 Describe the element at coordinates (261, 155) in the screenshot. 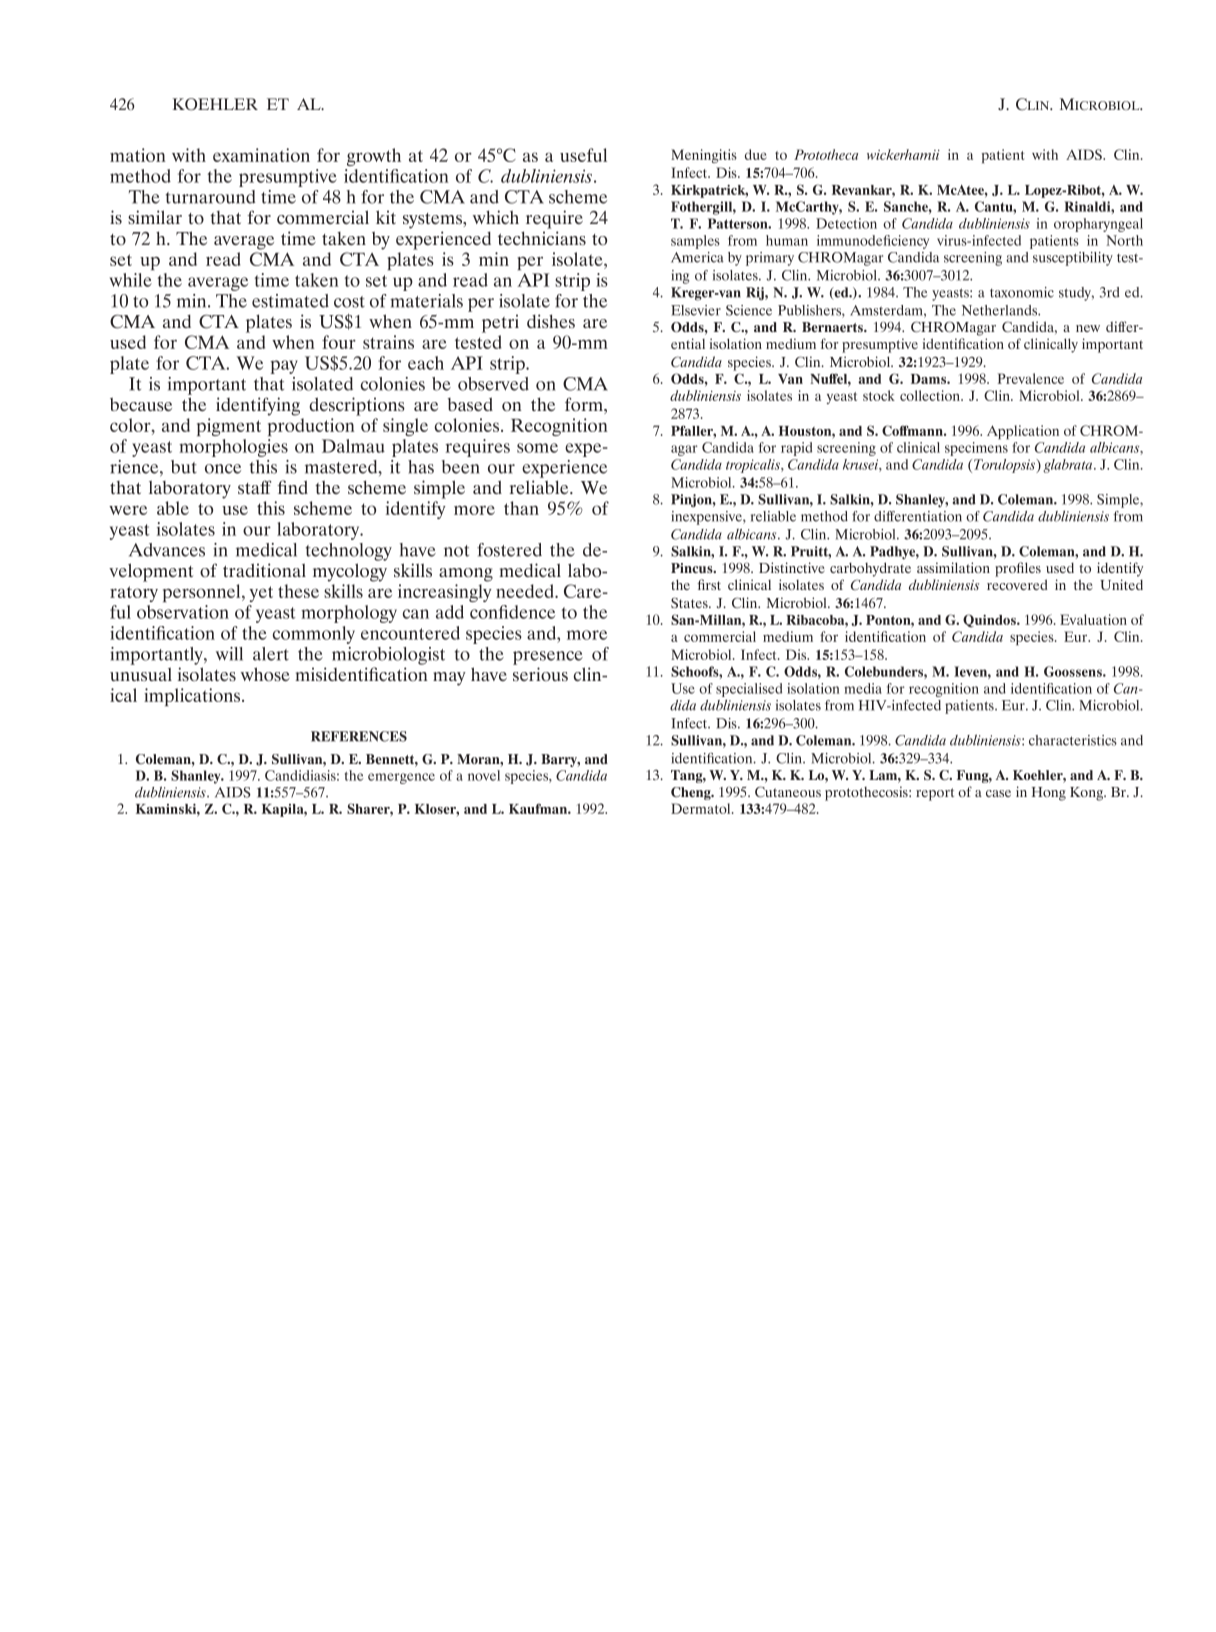

I see `examination` at that location.
